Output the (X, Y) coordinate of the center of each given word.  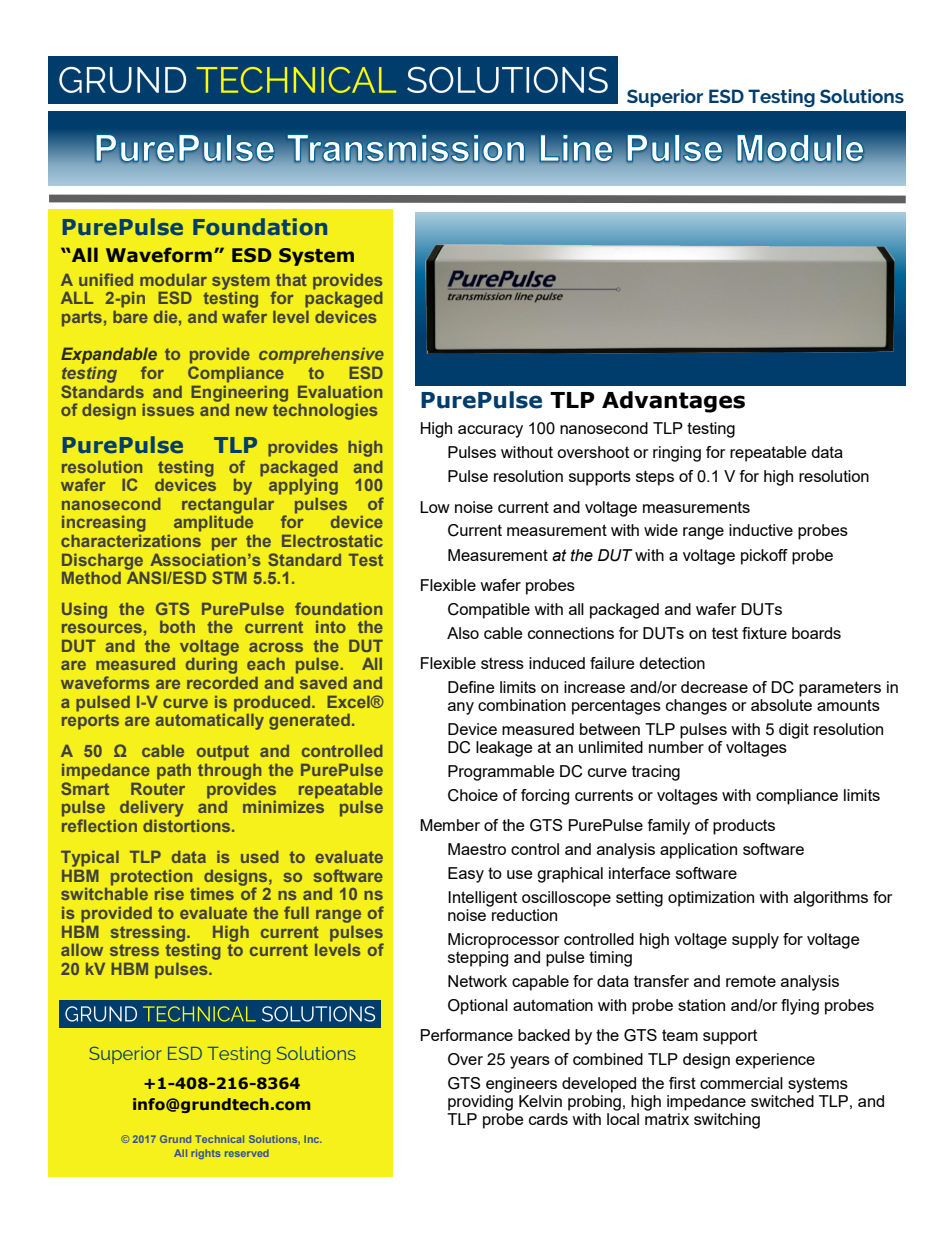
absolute (781, 705)
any (461, 708)
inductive (761, 530)
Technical (220, 1139)
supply (755, 941)
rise (169, 894)
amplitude (213, 522)
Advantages (673, 402)
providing (480, 1101)
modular (173, 280)
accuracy (490, 431)
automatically (210, 720)
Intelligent (482, 899)
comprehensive (321, 356)
